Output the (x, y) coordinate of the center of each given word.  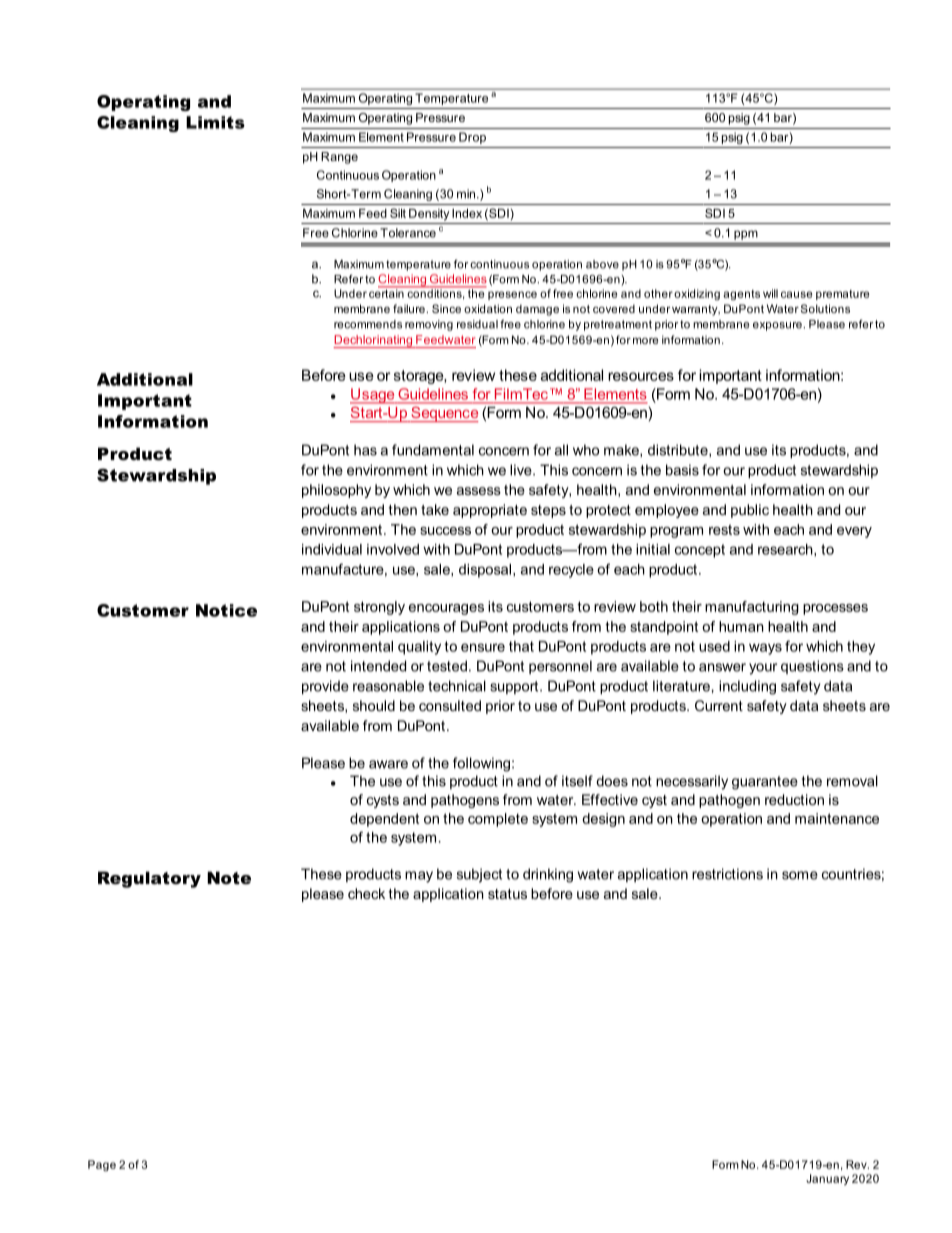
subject (479, 875)
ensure (483, 647)
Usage (373, 396)
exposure (777, 326)
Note (229, 877)
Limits (215, 122)
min (467, 194)
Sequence (443, 414)
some (800, 875)
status (507, 894)
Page (102, 1165)
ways (765, 649)
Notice (226, 610)
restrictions (727, 874)
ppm (746, 235)
